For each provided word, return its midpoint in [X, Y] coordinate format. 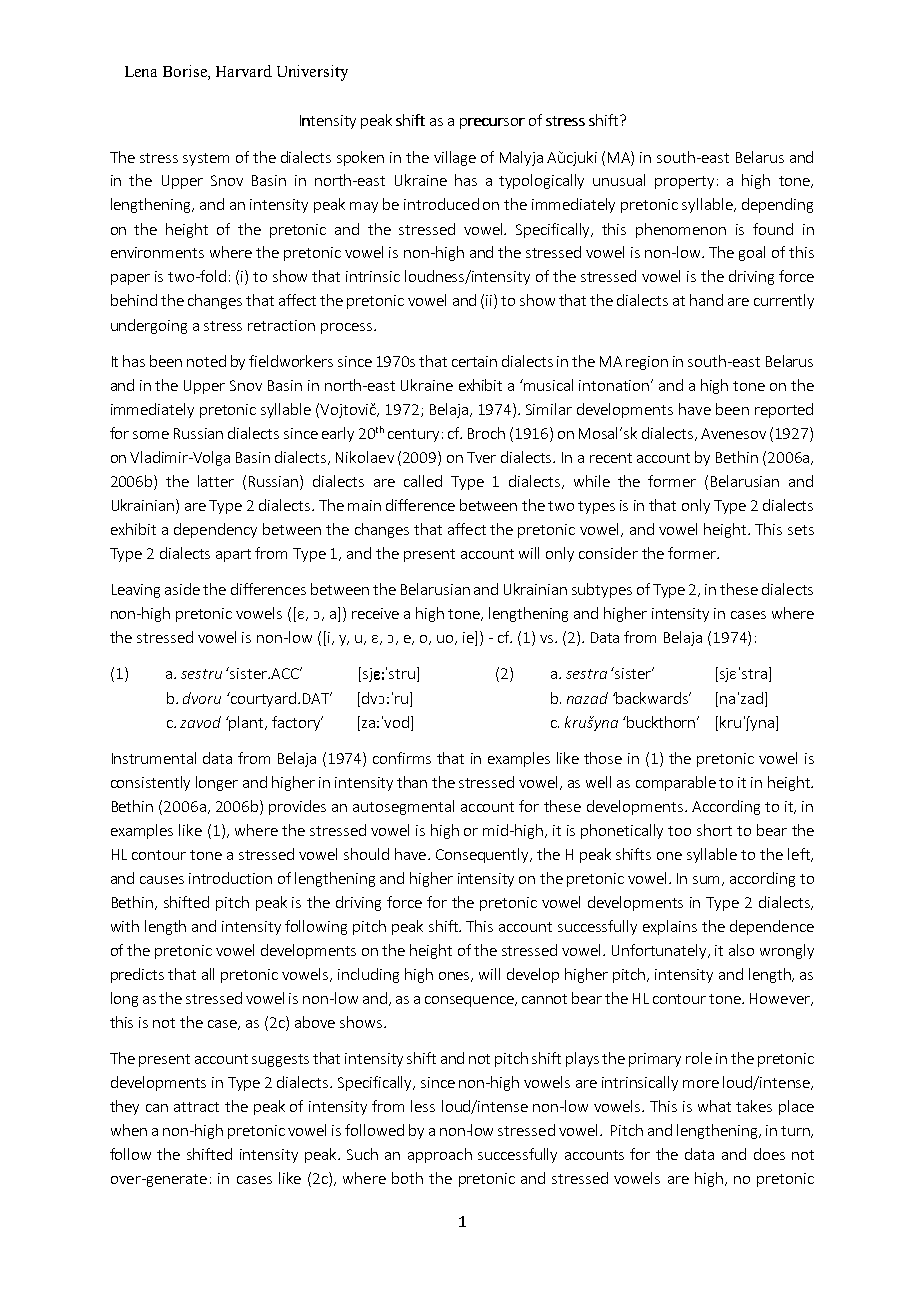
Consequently [483, 855]
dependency [215, 530]
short [714, 830]
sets [801, 530]
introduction [230, 878]
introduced [441, 204]
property [684, 182]
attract [196, 1107]
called [423, 481]
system [206, 159]
